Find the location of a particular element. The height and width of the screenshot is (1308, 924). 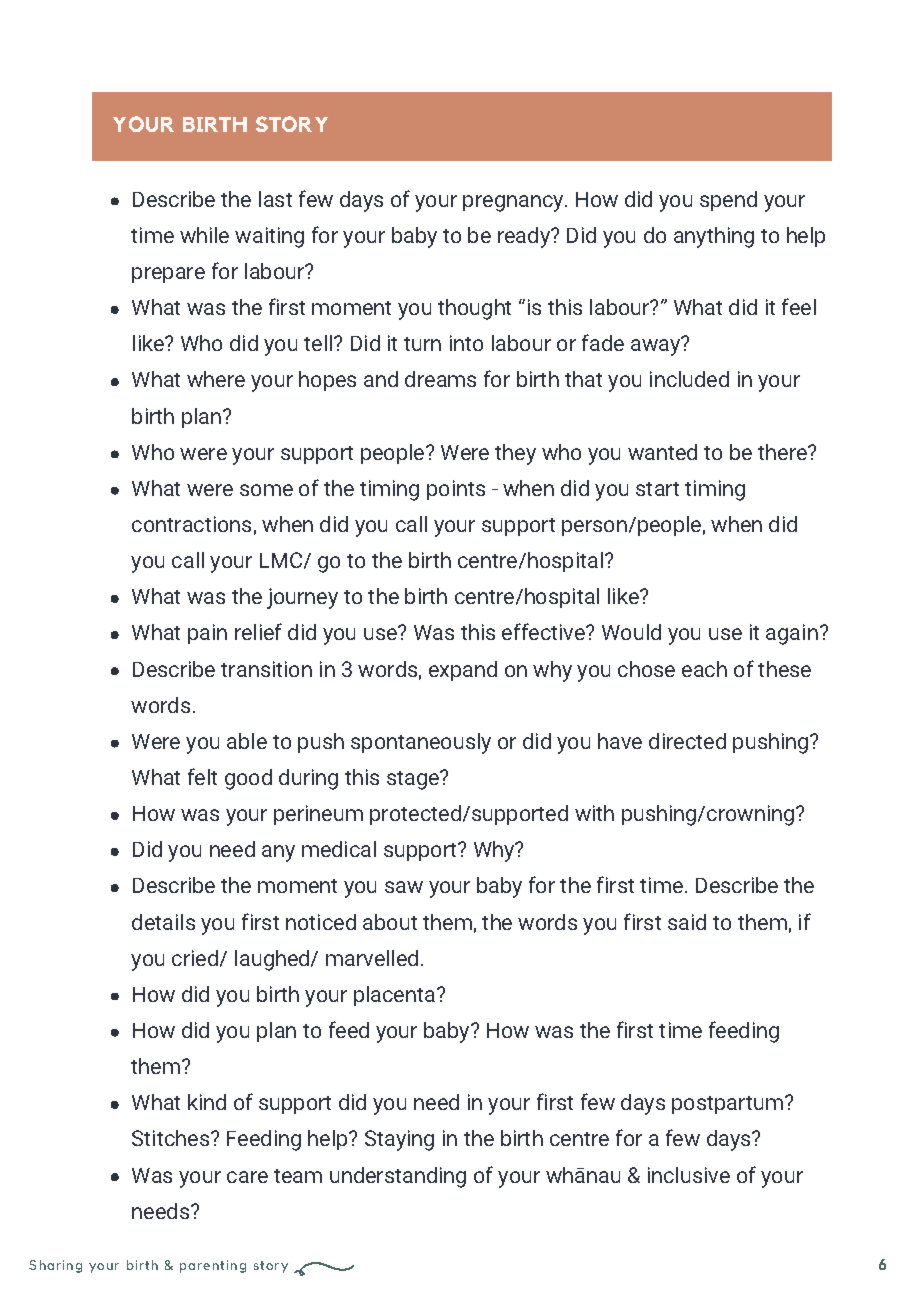

while is located at coordinates (204, 235).
